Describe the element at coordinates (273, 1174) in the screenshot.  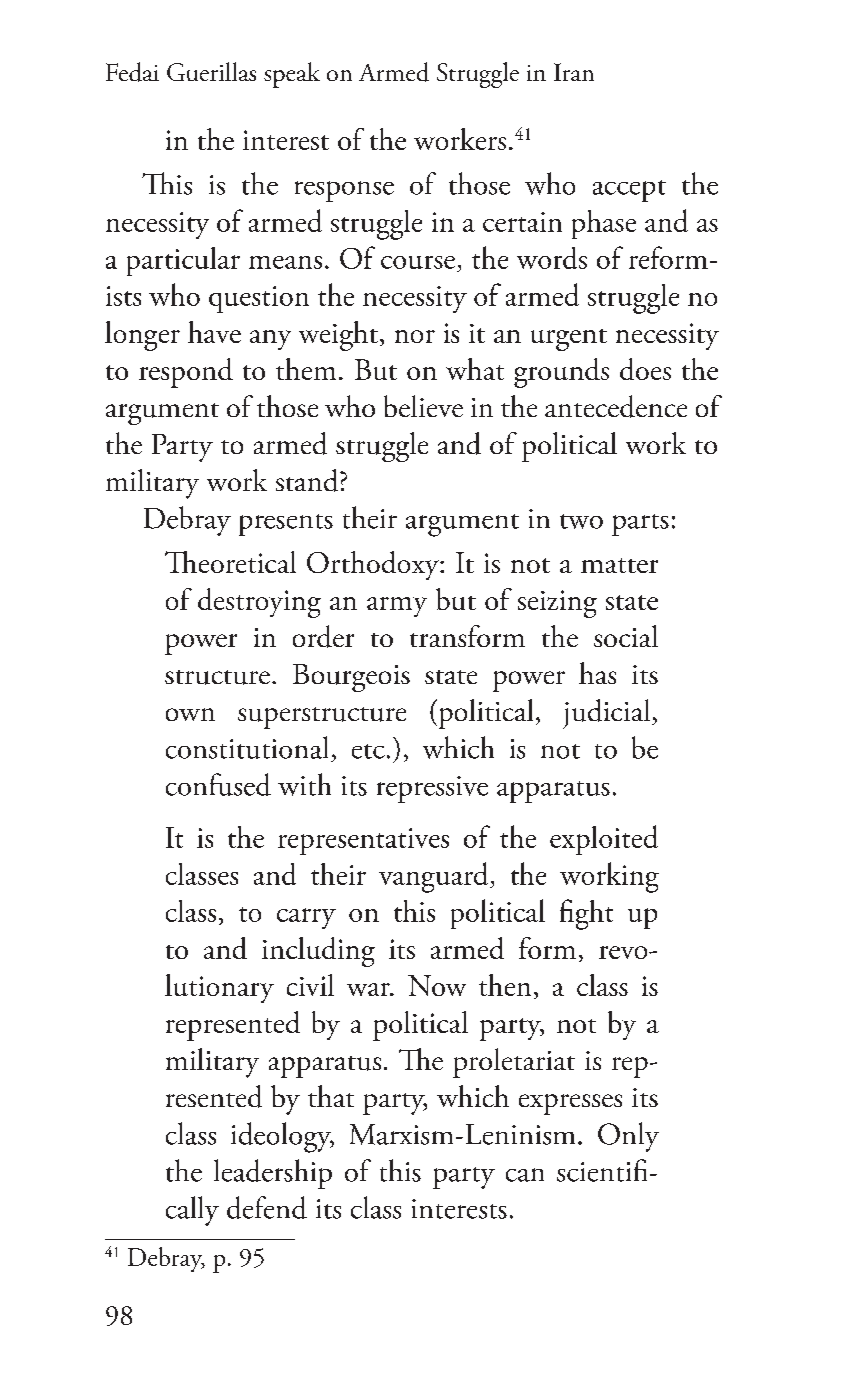
I see `leadership` at that location.
